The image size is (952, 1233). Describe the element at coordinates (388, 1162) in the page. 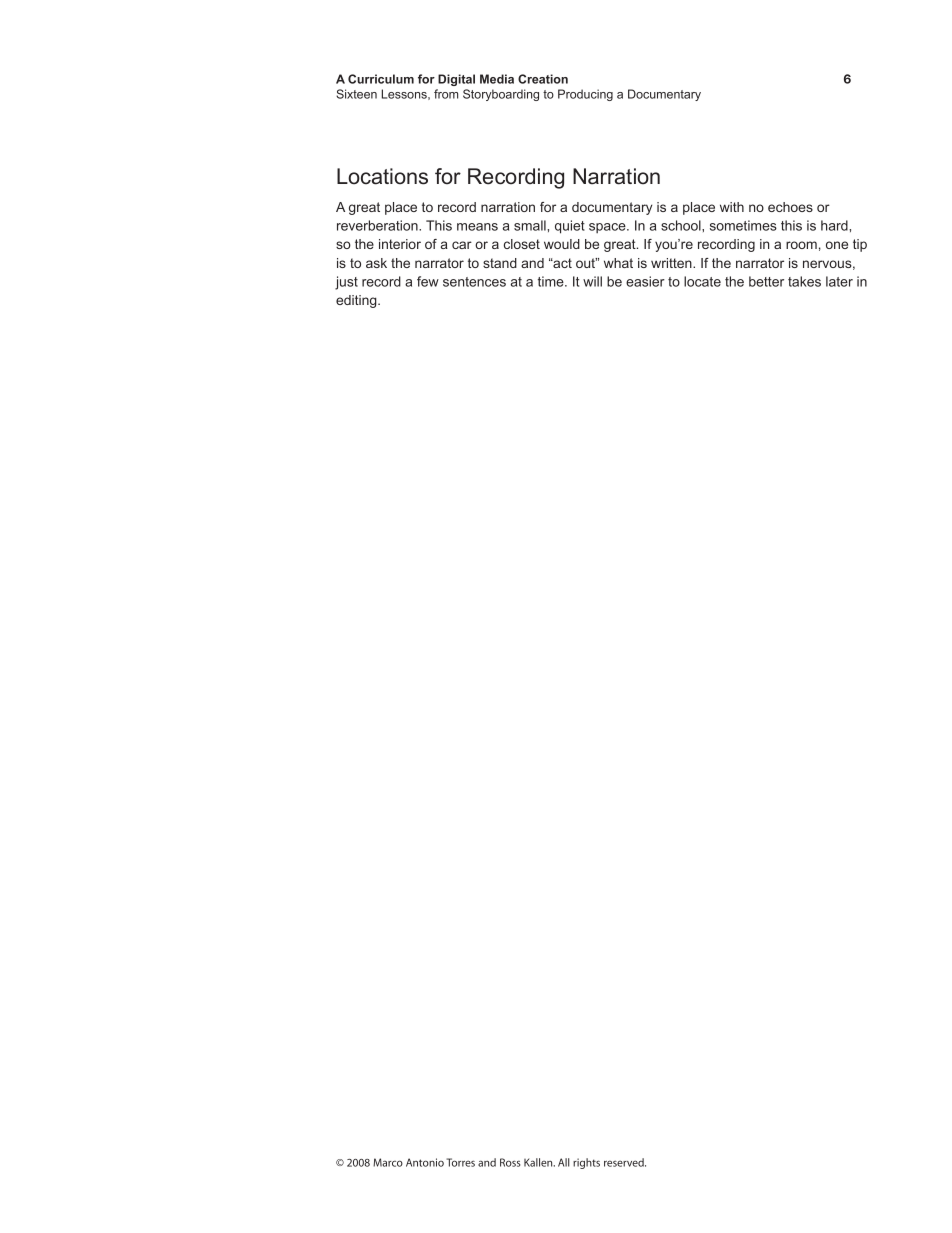

I see `Marco` at that location.
